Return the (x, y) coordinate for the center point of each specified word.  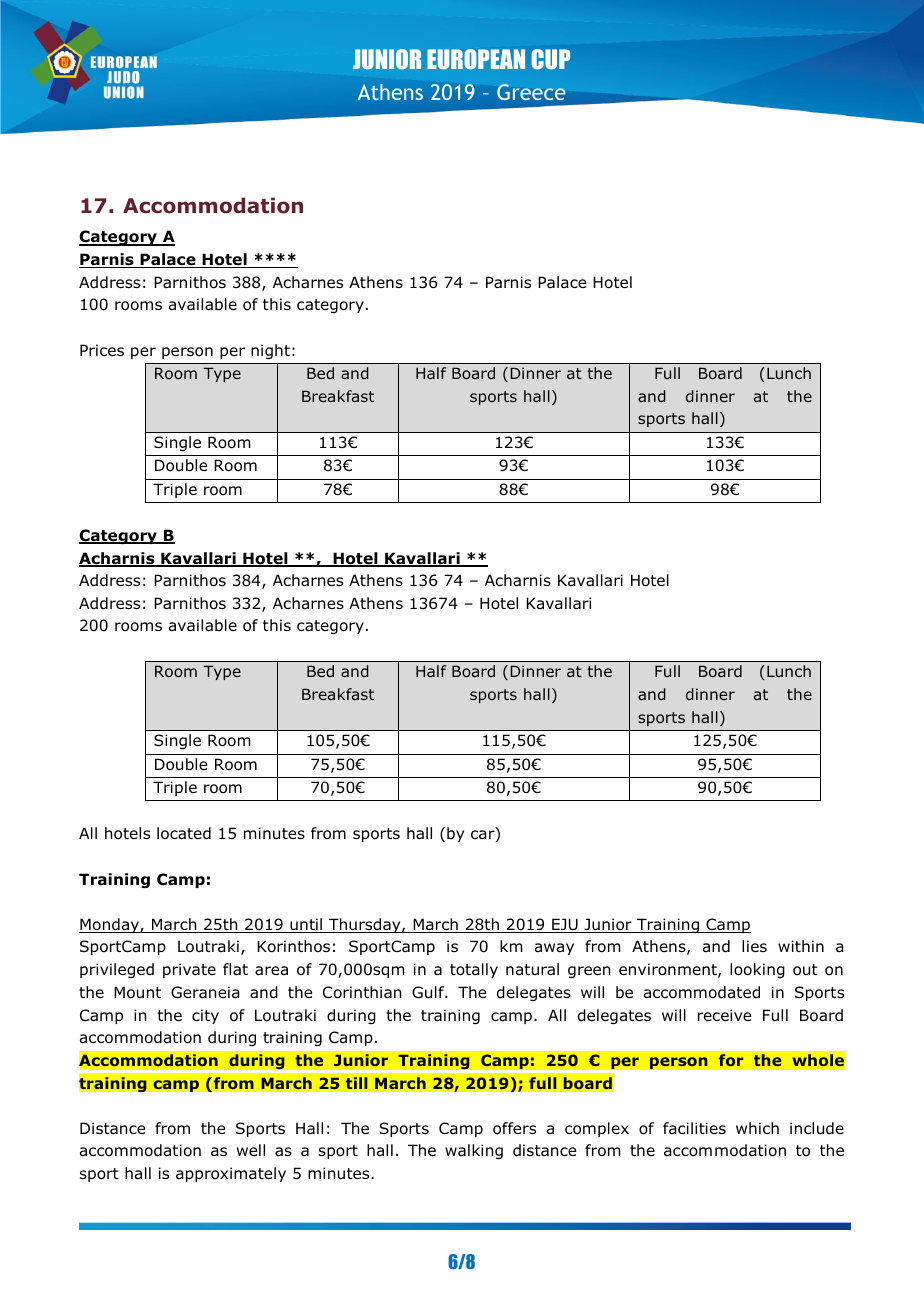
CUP (550, 59)
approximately (231, 1174)
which (757, 1128)
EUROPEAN (476, 59)
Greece (531, 92)
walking (474, 1151)
